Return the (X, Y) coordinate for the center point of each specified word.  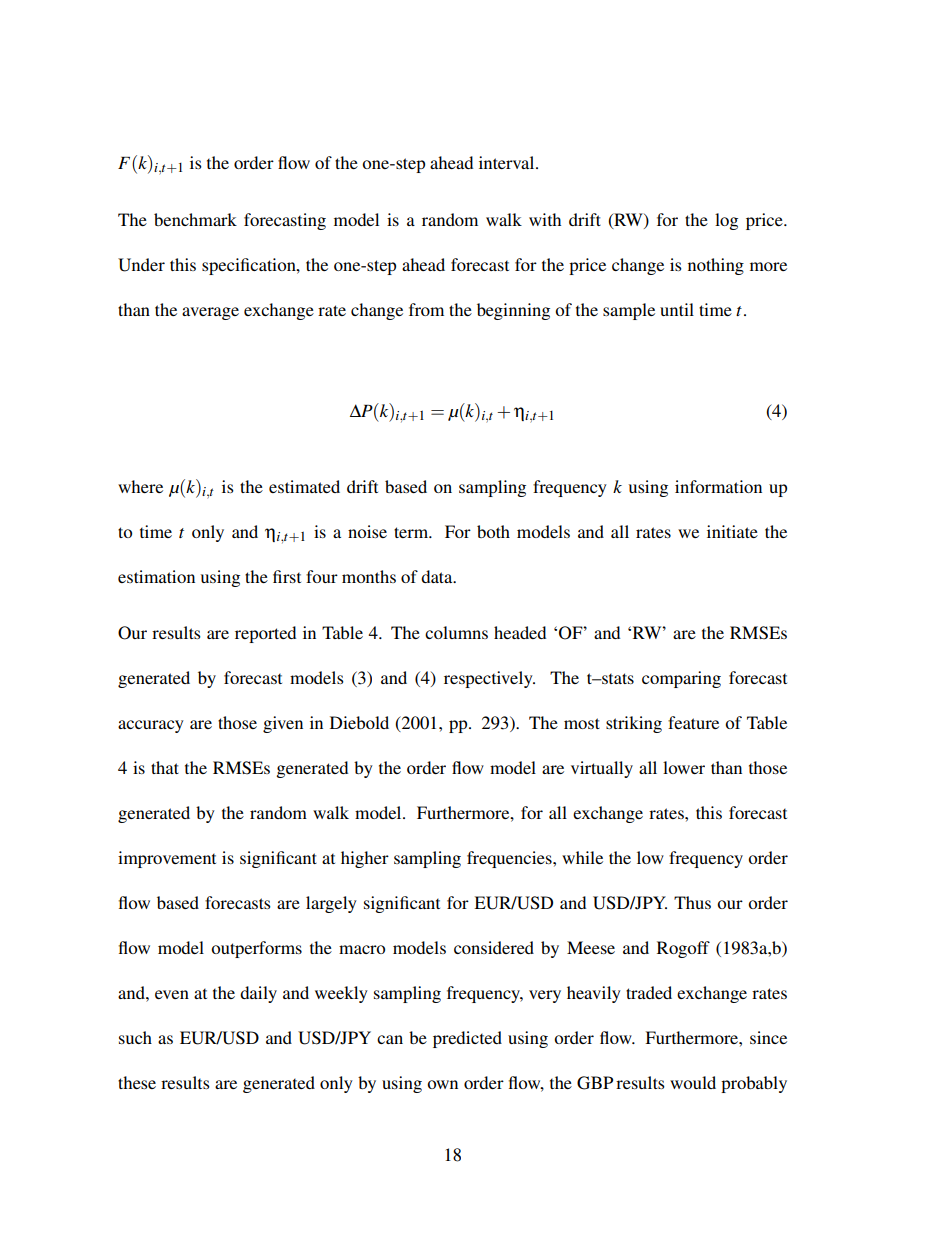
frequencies (510, 859)
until (677, 309)
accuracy (151, 726)
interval (508, 162)
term (412, 532)
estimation (156, 576)
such (135, 1037)
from (426, 309)
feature (693, 722)
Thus (692, 902)
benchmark (195, 219)
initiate (732, 531)
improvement (167, 859)
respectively (489, 679)
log (726, 221)
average (210, 313)
